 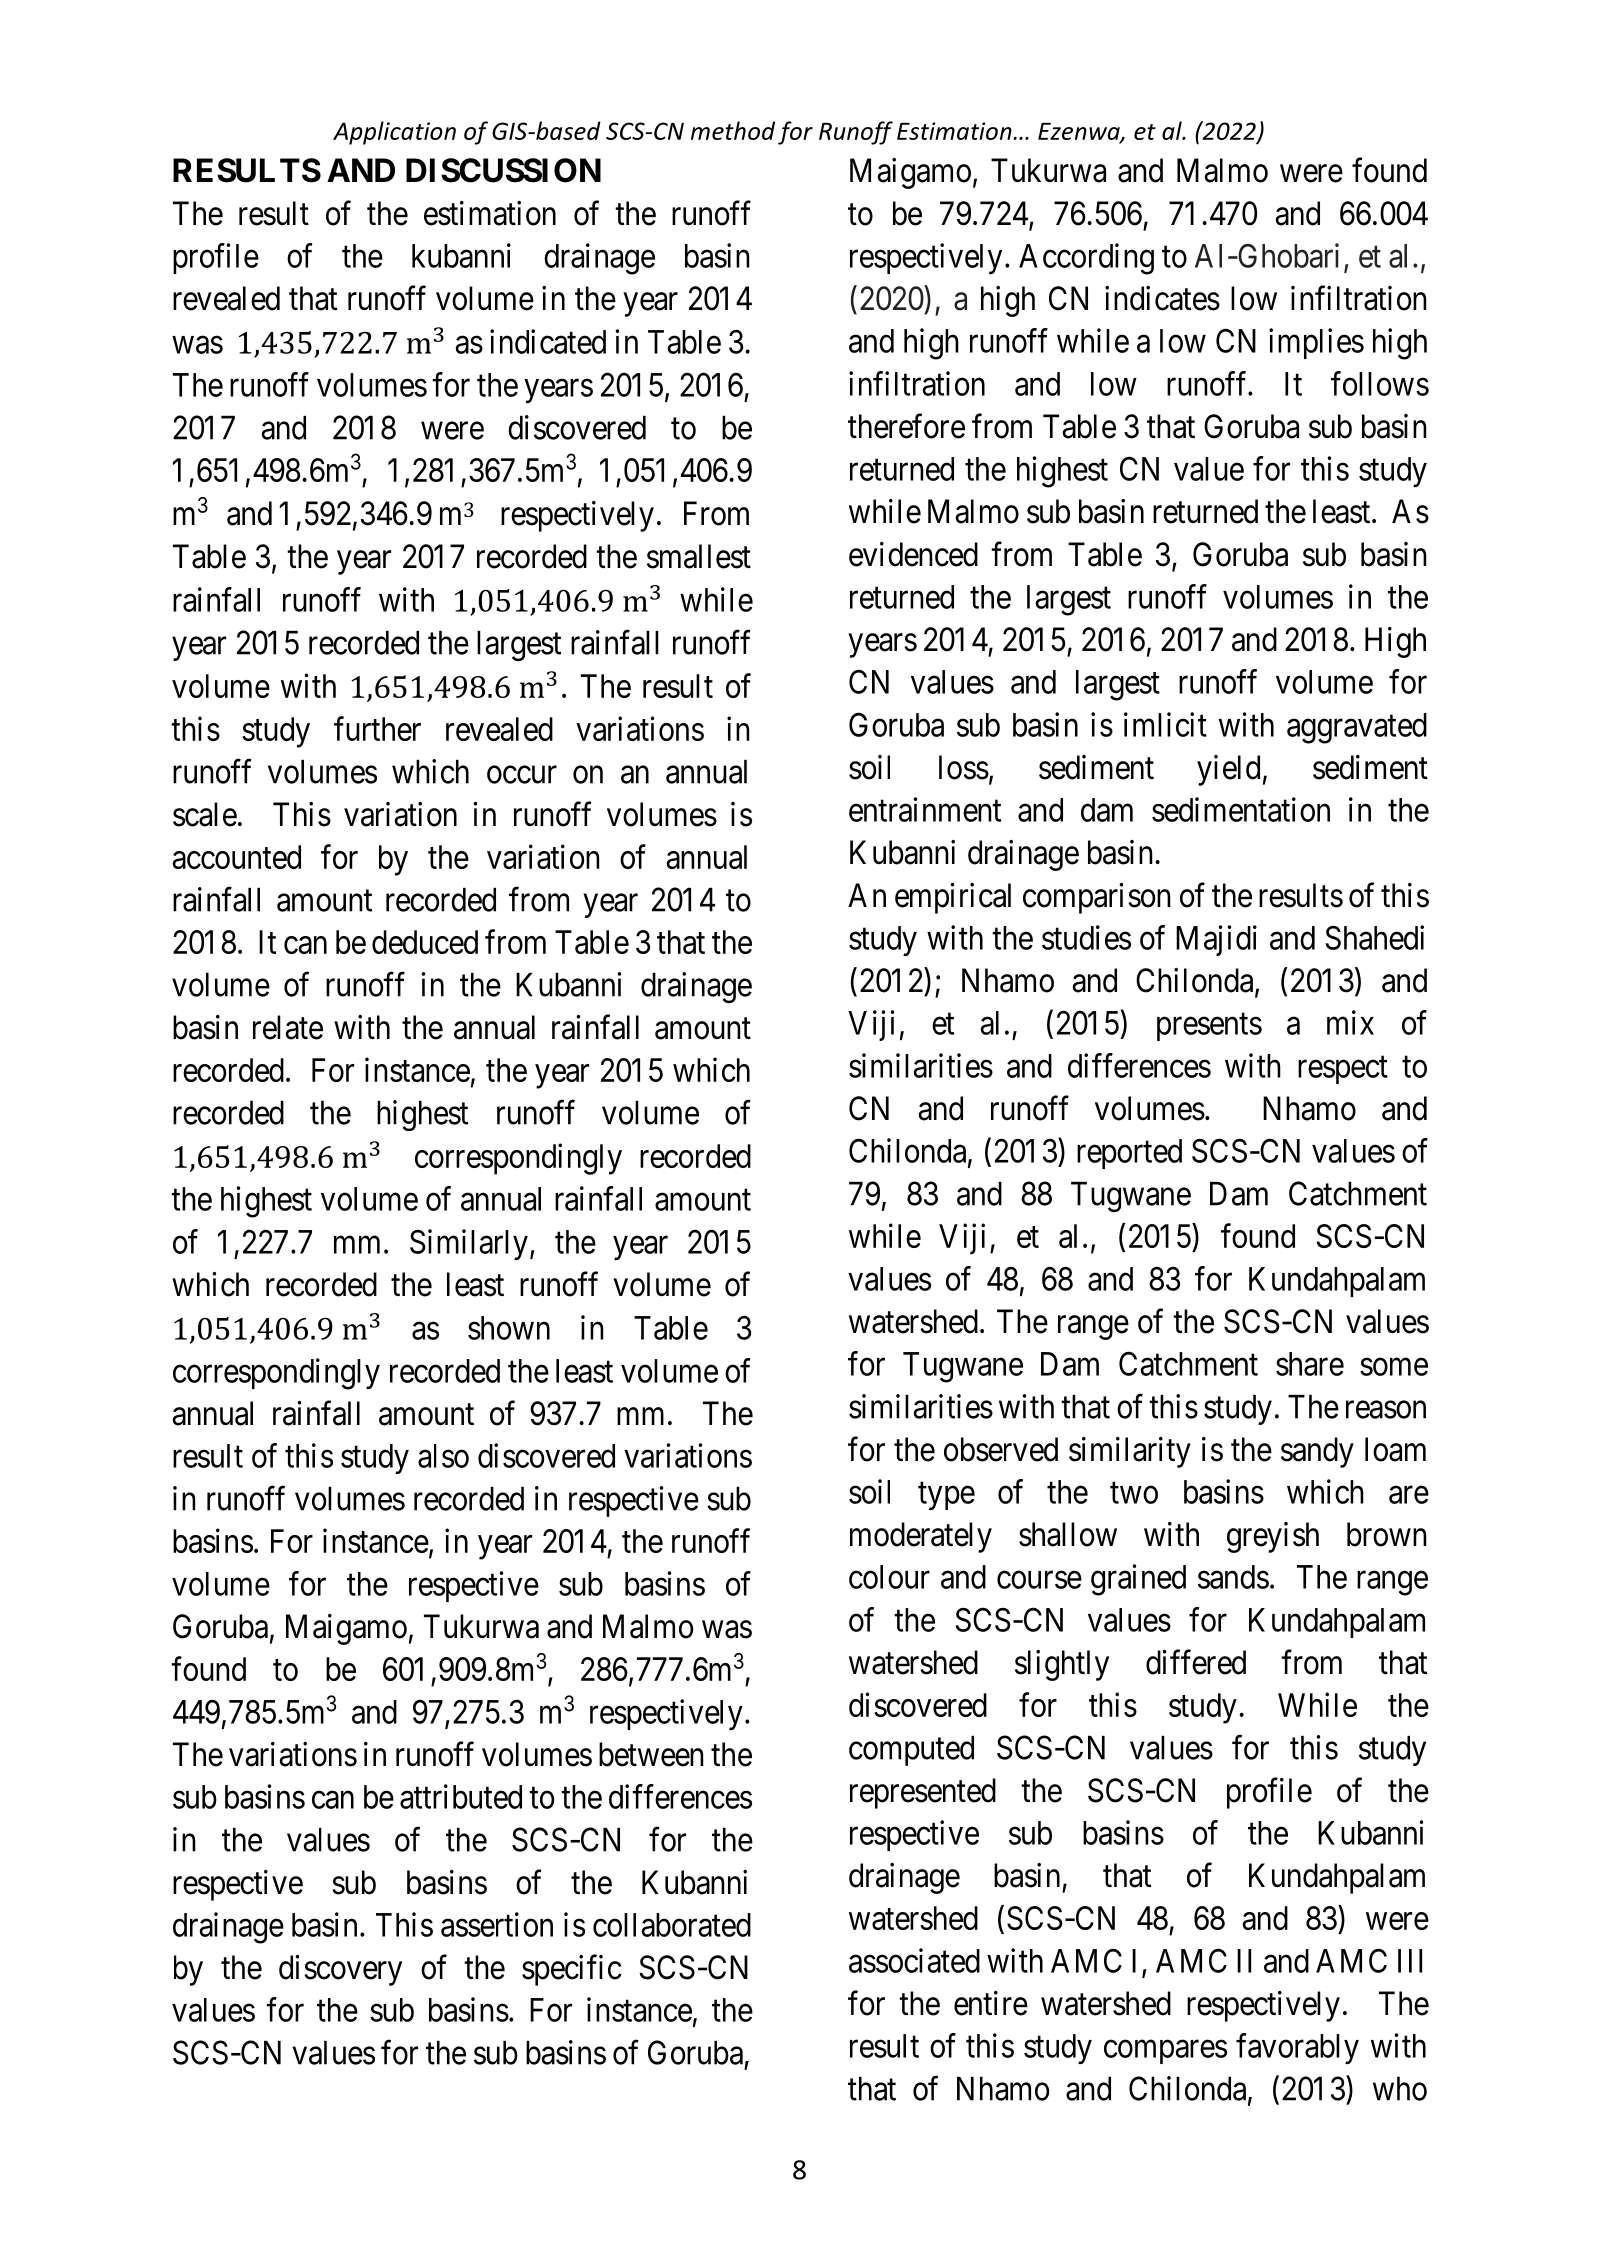 I want to click on sandy, so click(x=1317, y=1452).
